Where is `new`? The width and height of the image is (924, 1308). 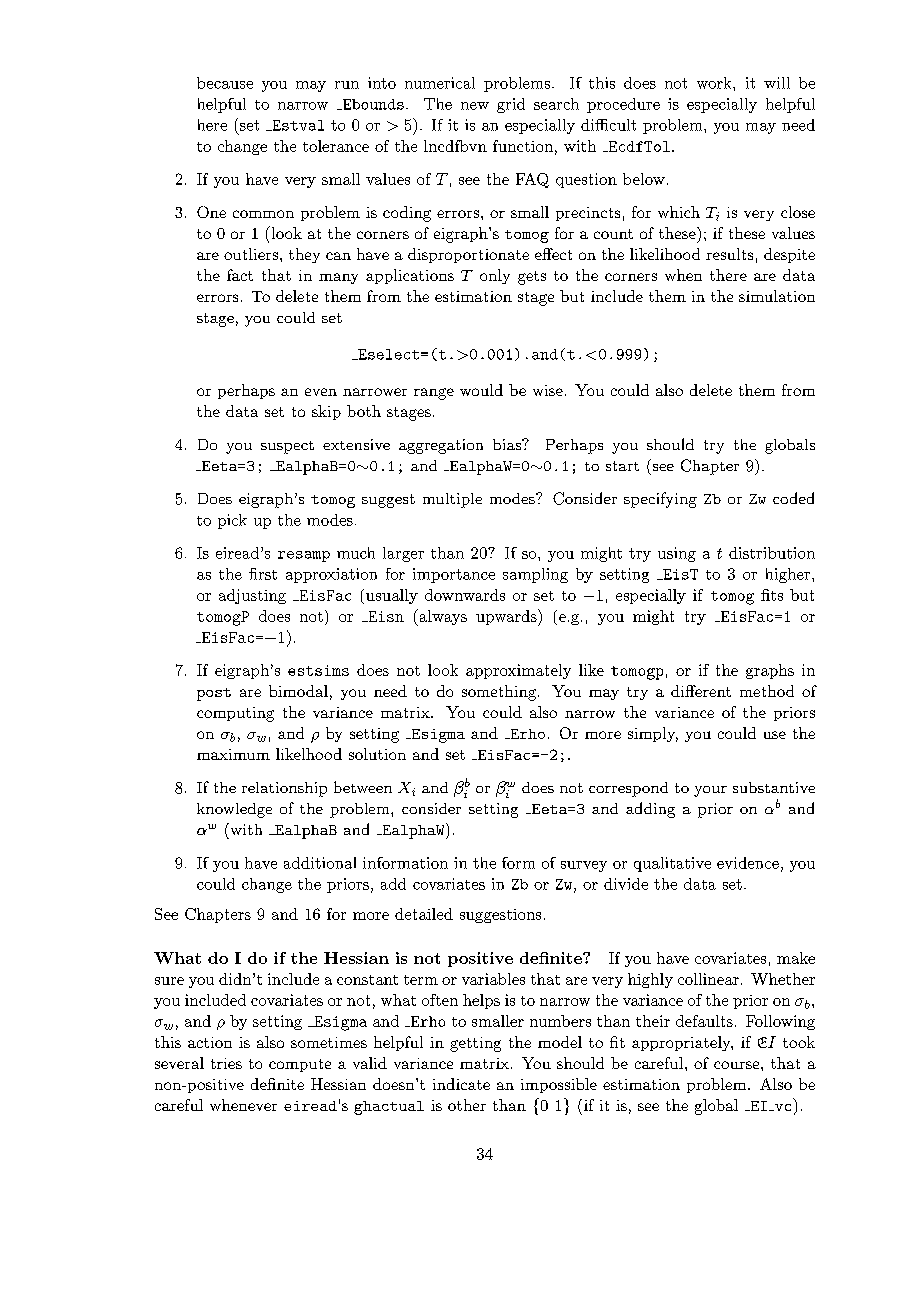 new is located at coordinates (475, 106).
